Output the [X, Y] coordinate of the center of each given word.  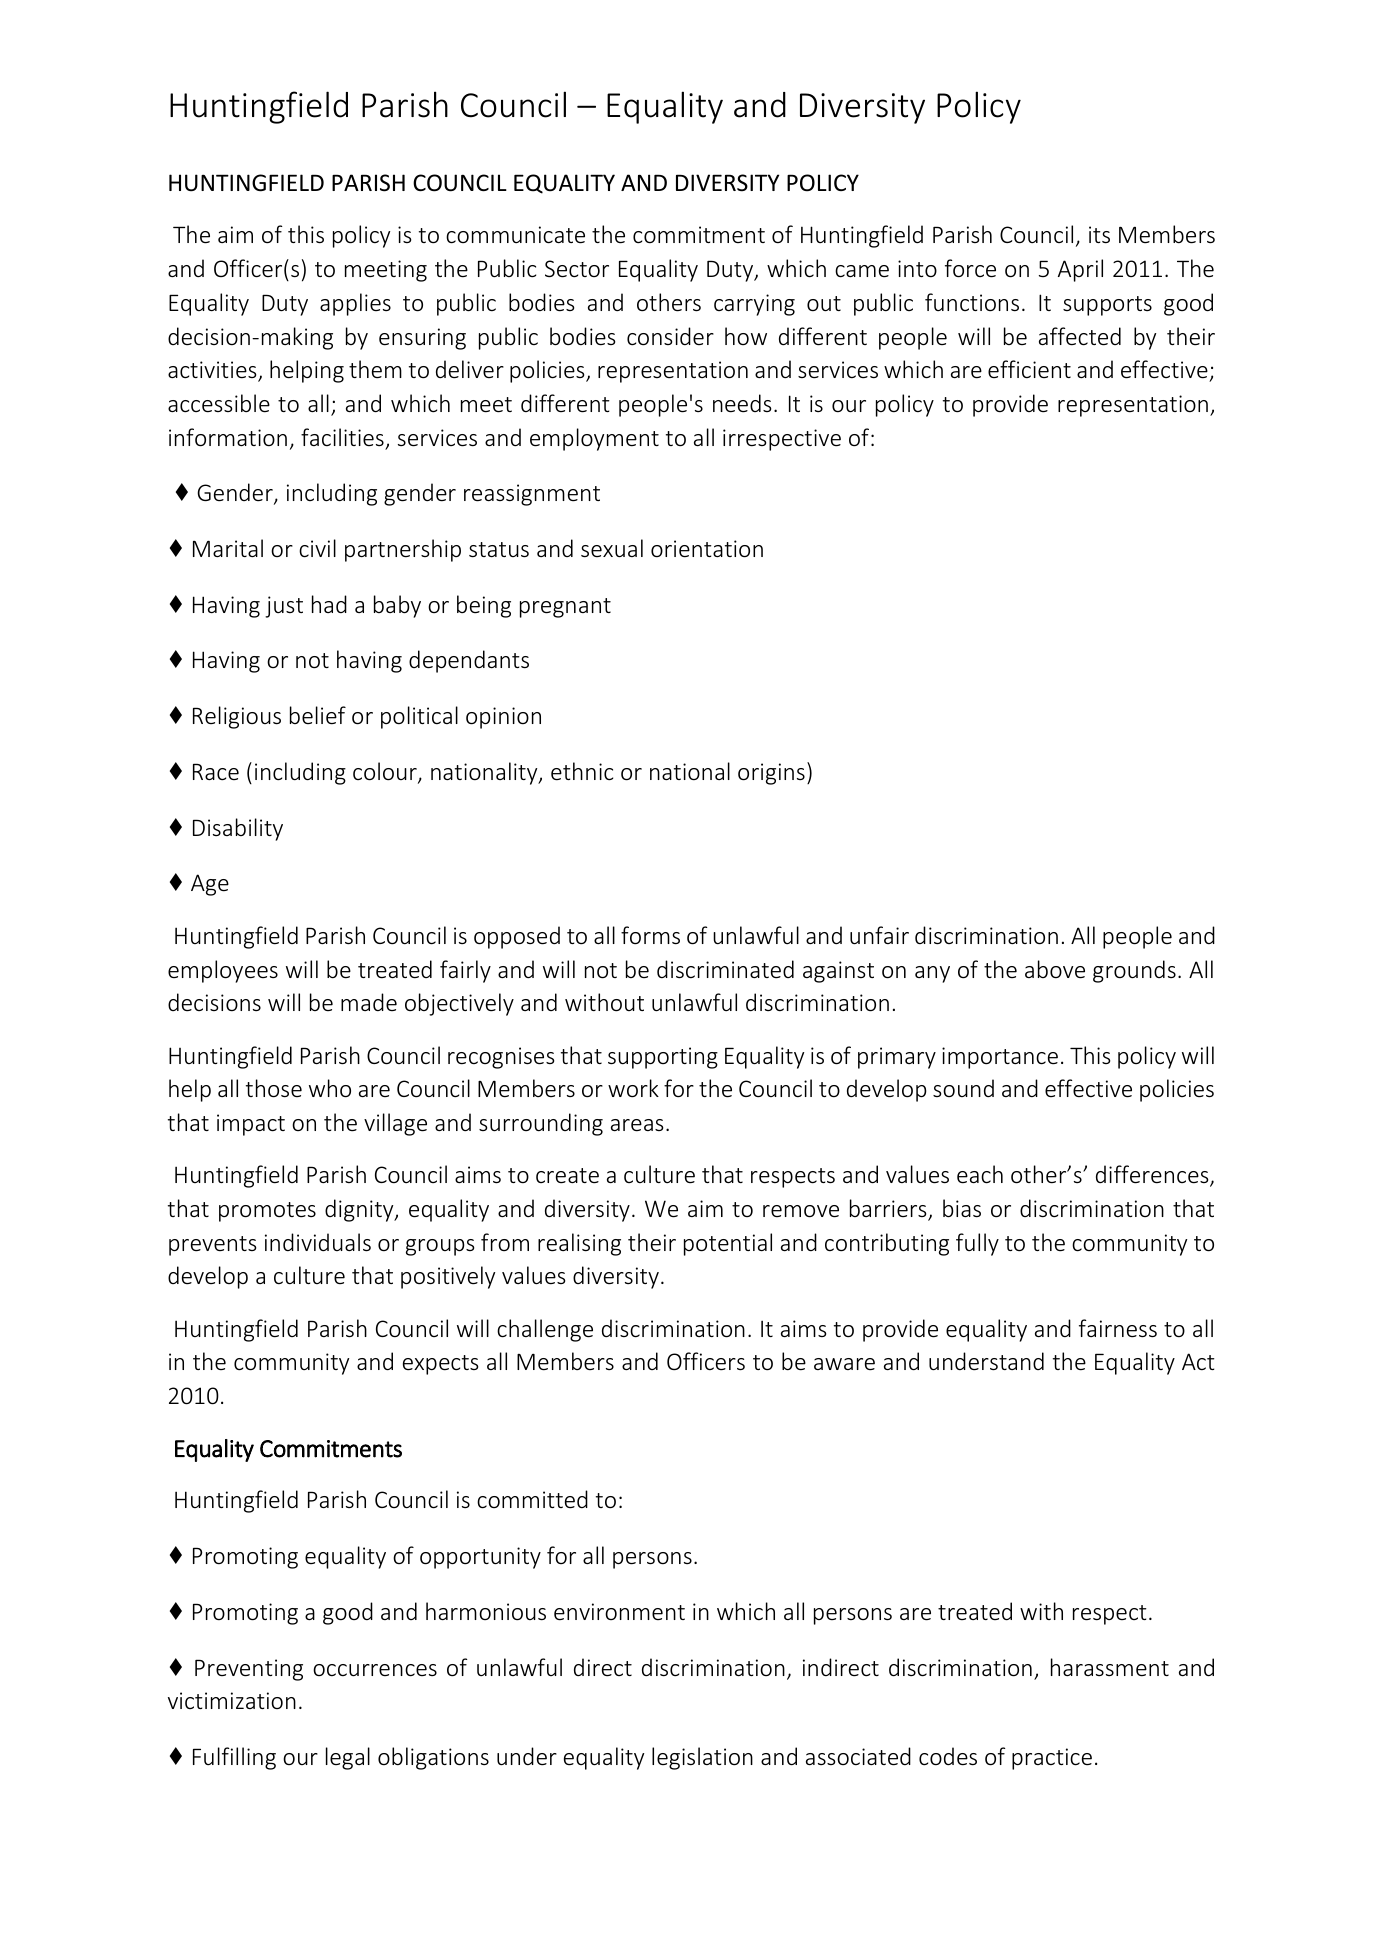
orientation [707, 549]
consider [670, 336]
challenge [545, 1330]
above [1055, 969]
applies [355, 304]
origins [771, 774]
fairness [1118, 1328]
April [1080, 270]
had [329, 604]
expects [440, 1365]
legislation [702, 1758]
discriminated [725, 969]
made [369, 1002]
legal [348, 1758]
